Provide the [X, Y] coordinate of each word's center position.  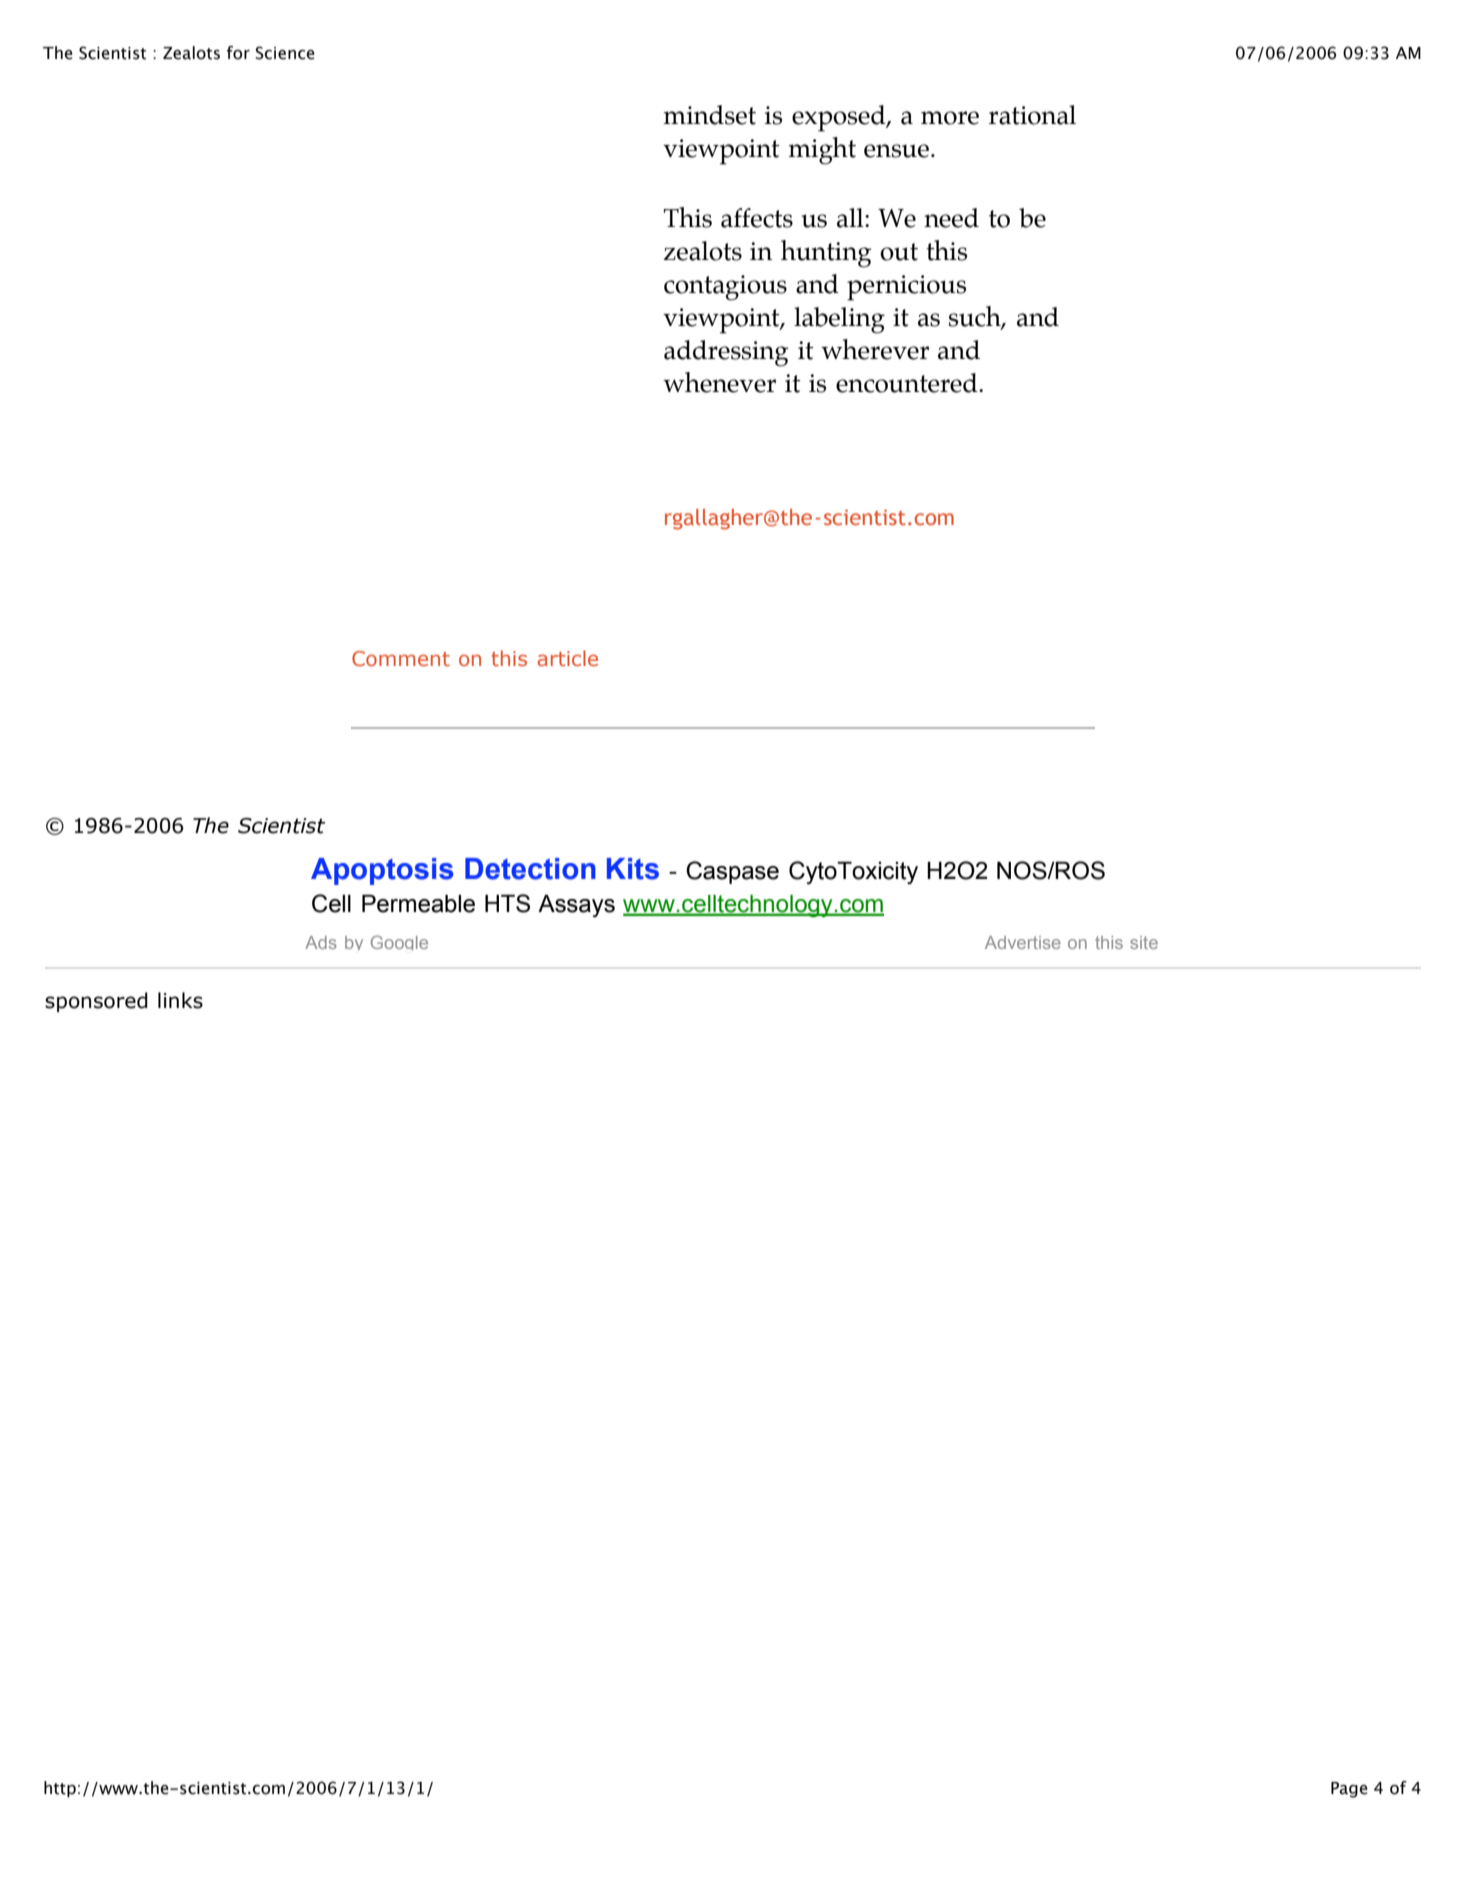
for [238, 53]
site [1144, 942]
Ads [321, 942]
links [180, 1000]
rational [1032, 115]
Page [1349, 1790]
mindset [709, 115]
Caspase [732, 872]
